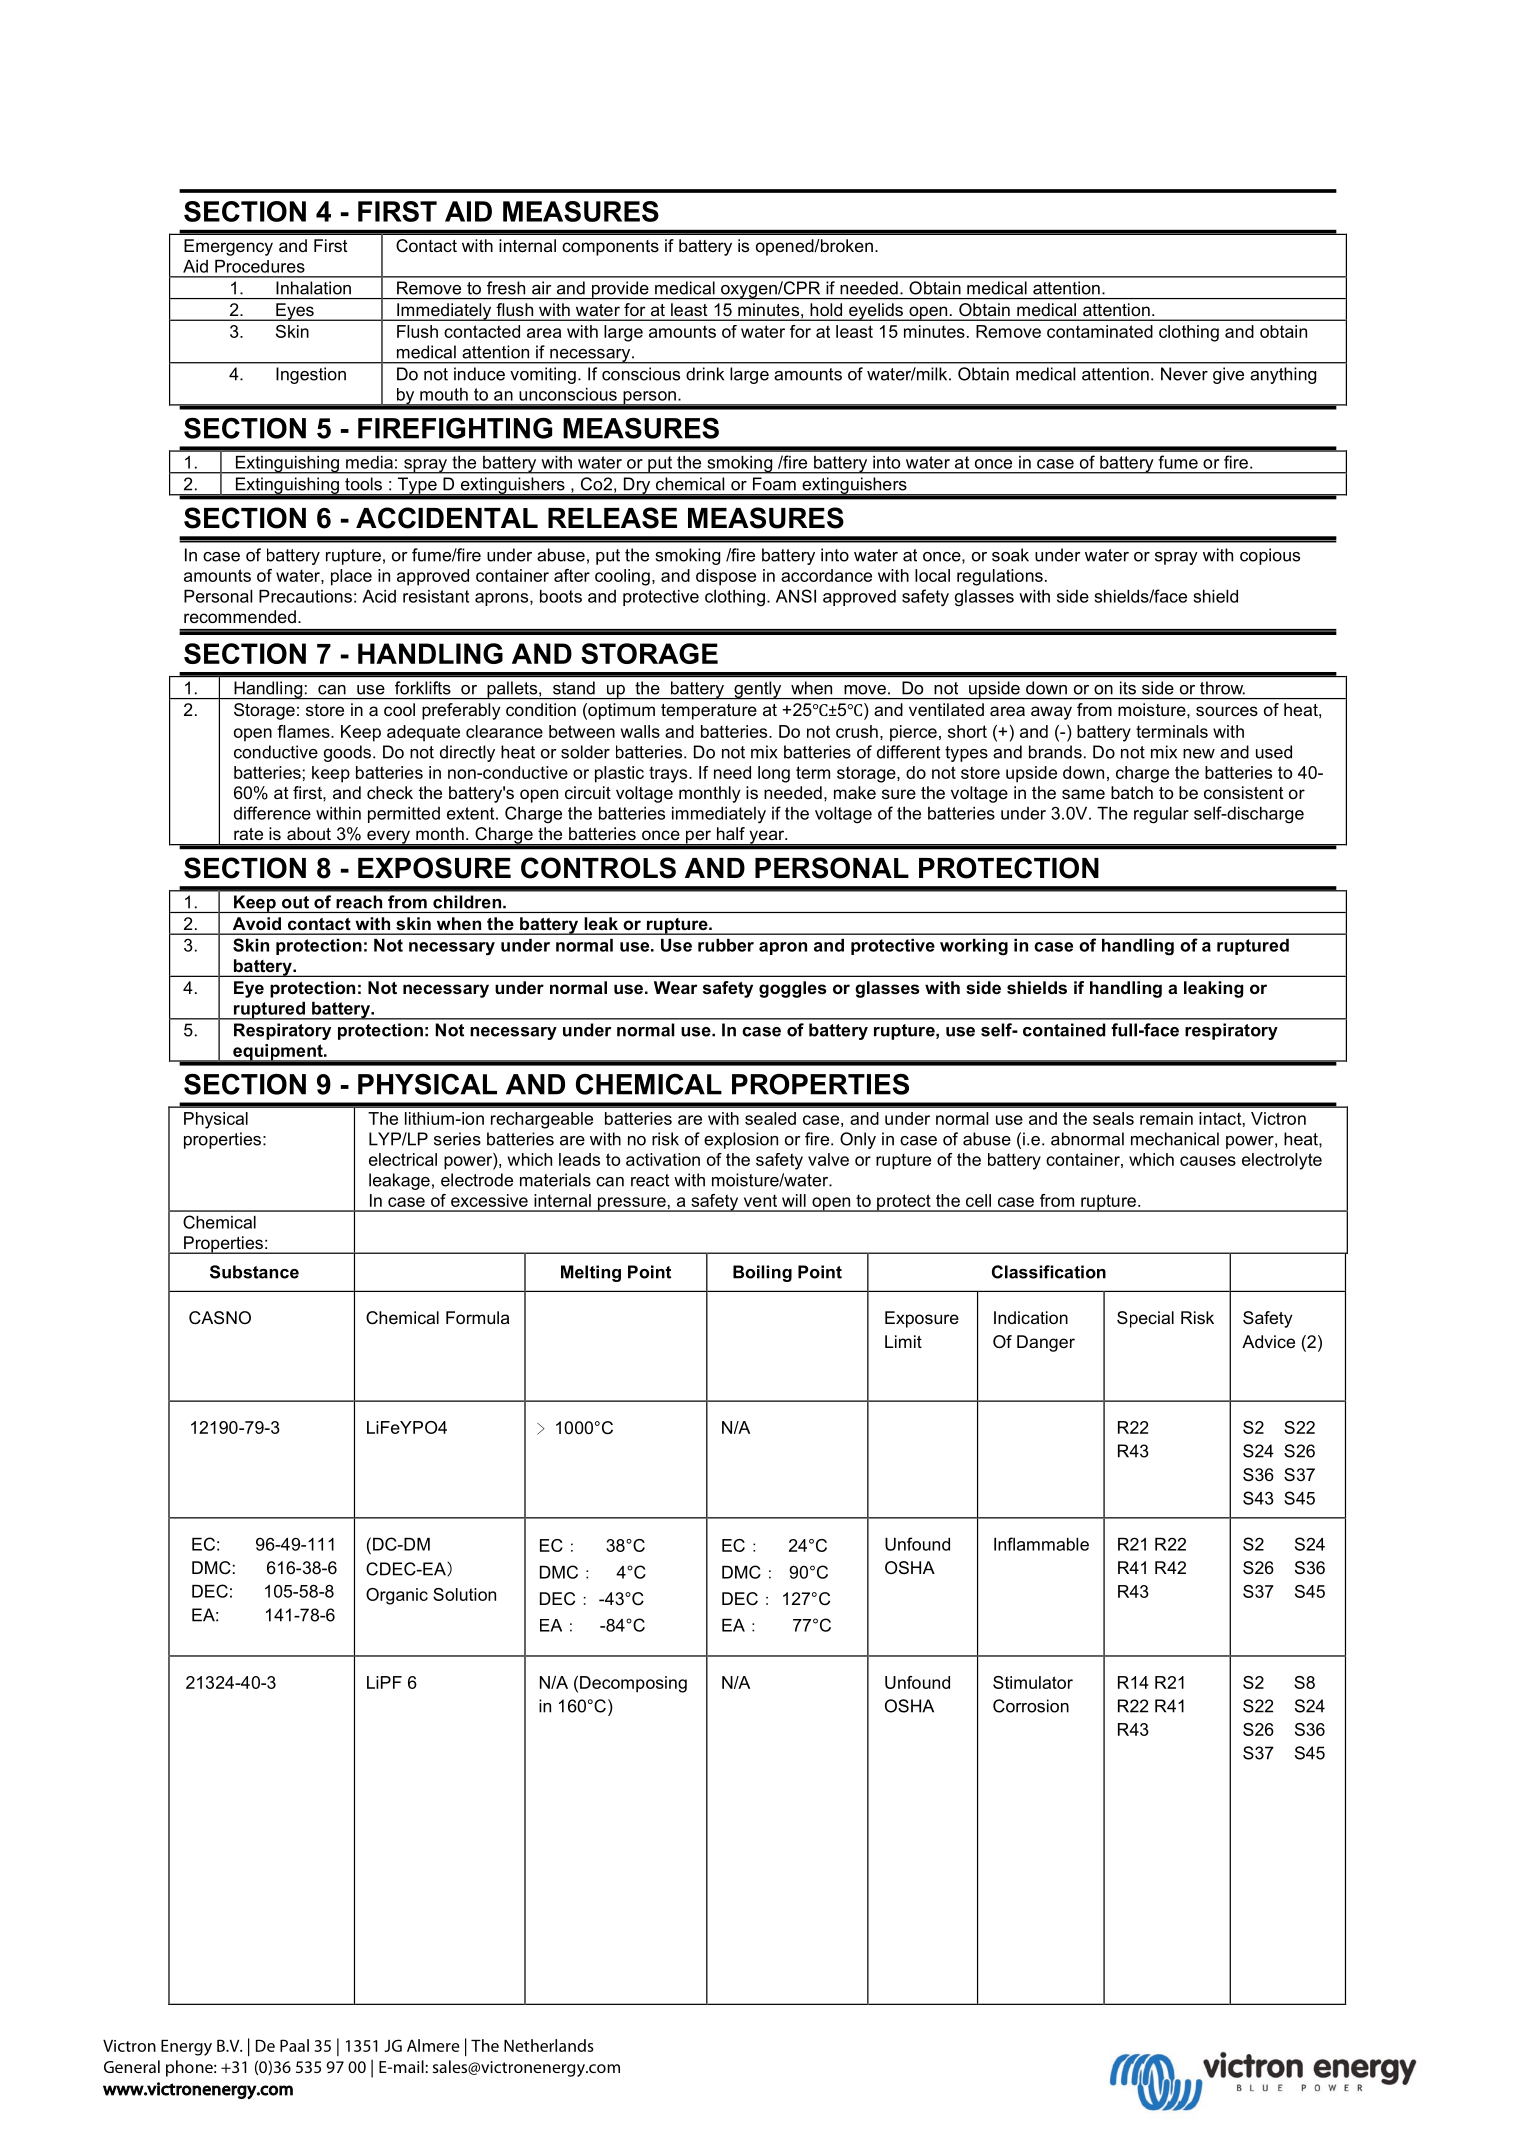  Describe the element at coordinates (762, 1273) in the screenshot. I see `Boiling` at that location.
